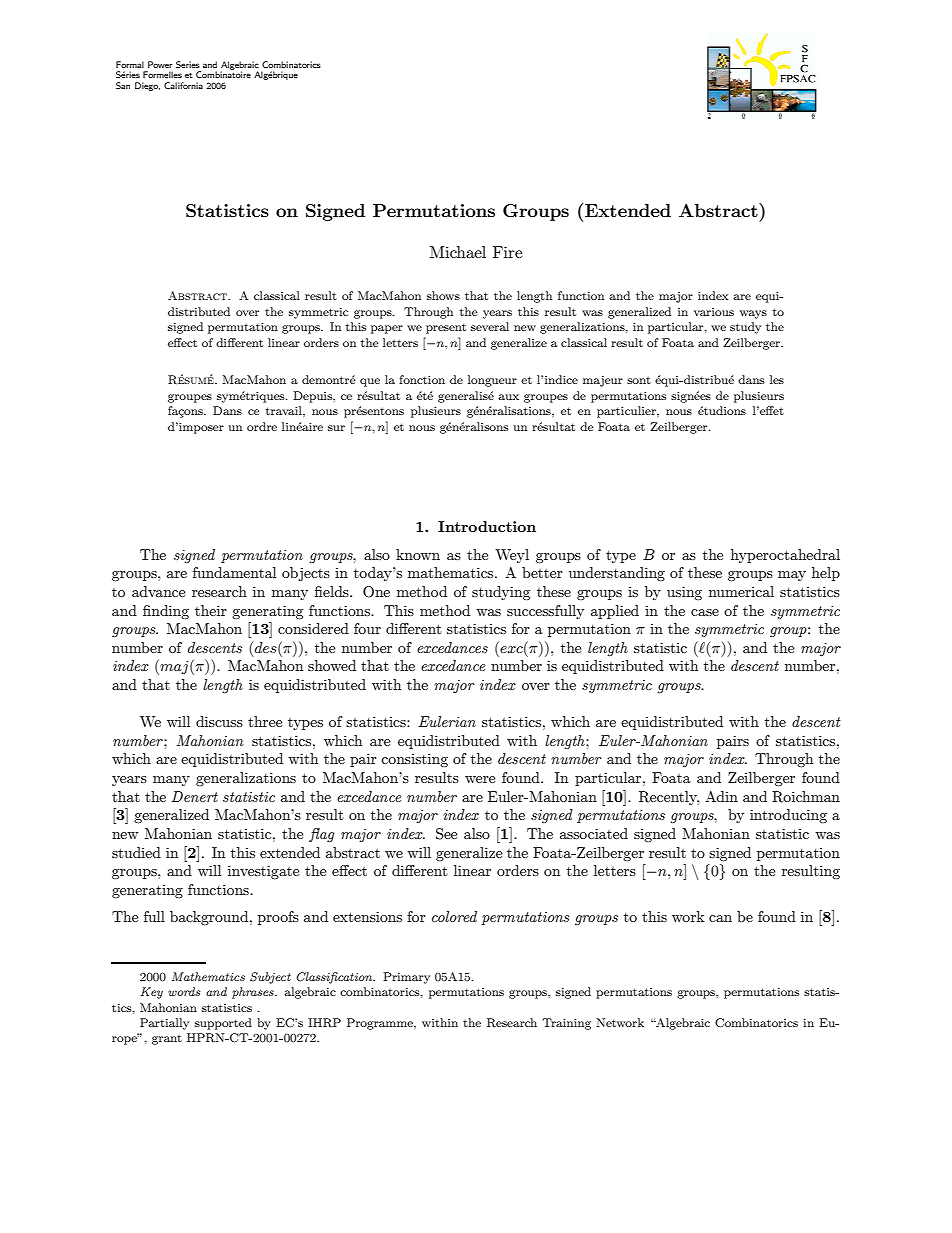 The height and width of the screenshot is (1233, 952). What do you see at coordinates (458, 252) in the screenshot?
I see `Michael` at bounding box center [458, 252].
